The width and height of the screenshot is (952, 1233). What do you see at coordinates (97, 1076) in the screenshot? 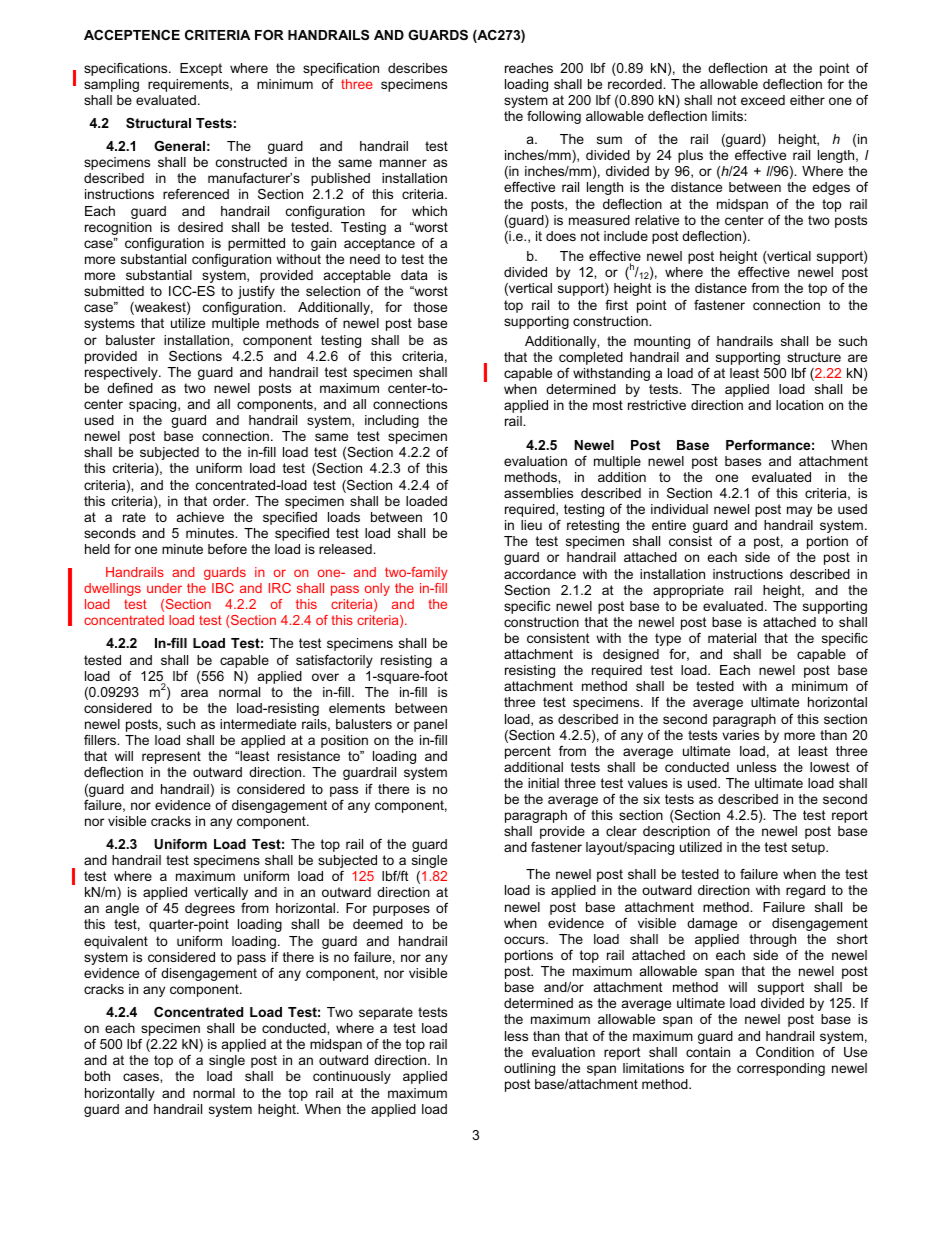
I see `both` at bounding box center [97, 1076].
